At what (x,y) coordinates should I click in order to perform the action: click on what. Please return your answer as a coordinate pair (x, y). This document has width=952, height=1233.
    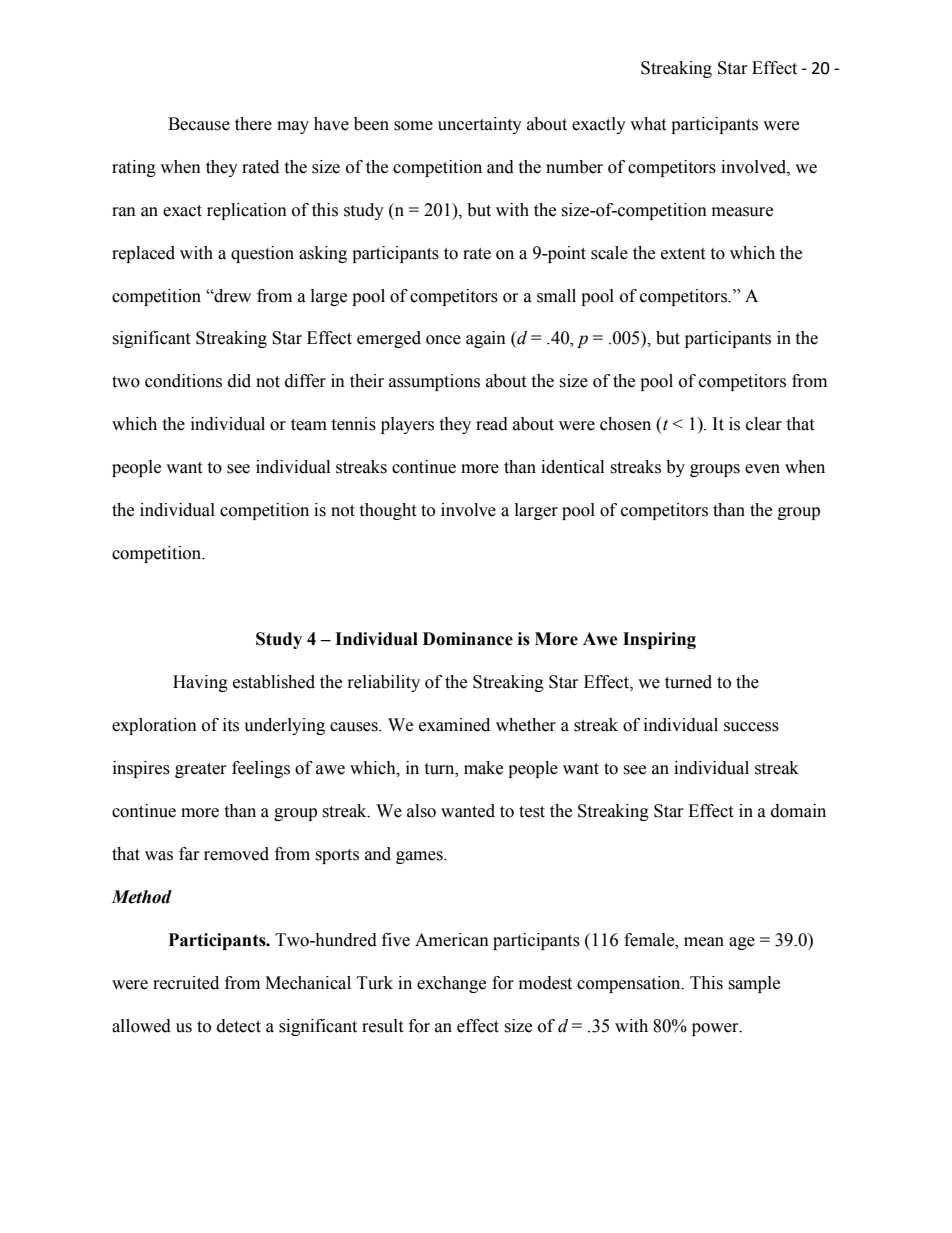
    Looking at the image, I should click on (648, 124).
